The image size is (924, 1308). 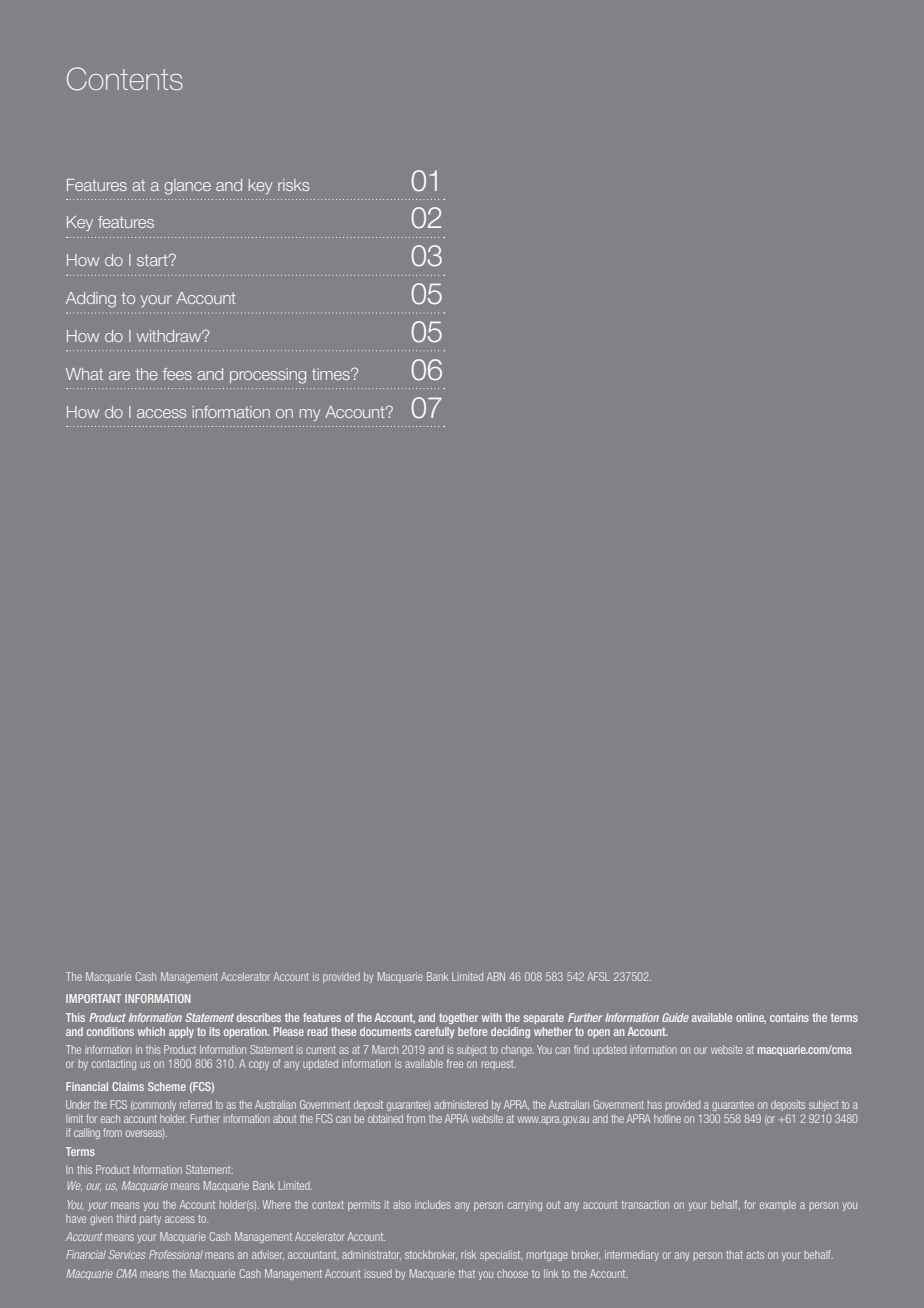 What do you see at coordinates (176, 1254) in the page?
I see `Professional` at bounding box center [176, 1254].
